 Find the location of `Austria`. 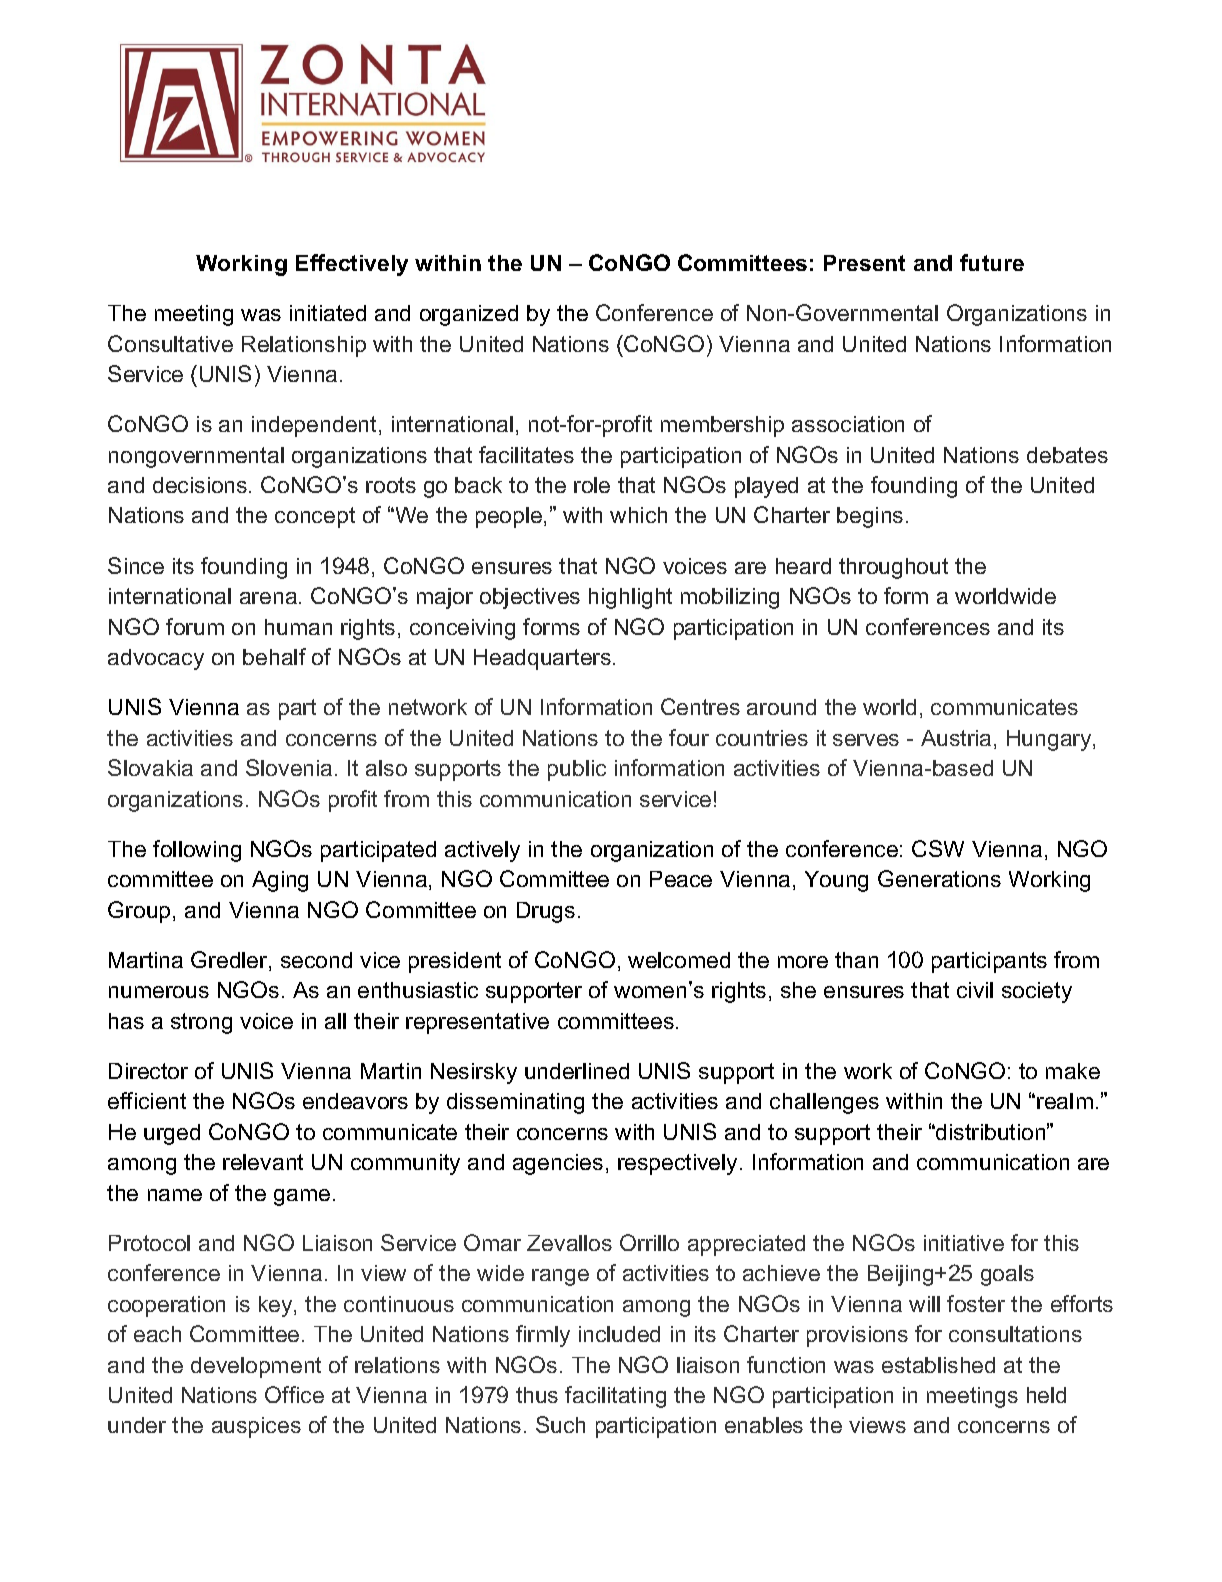

Austria is located at coordinates (956, 738).
